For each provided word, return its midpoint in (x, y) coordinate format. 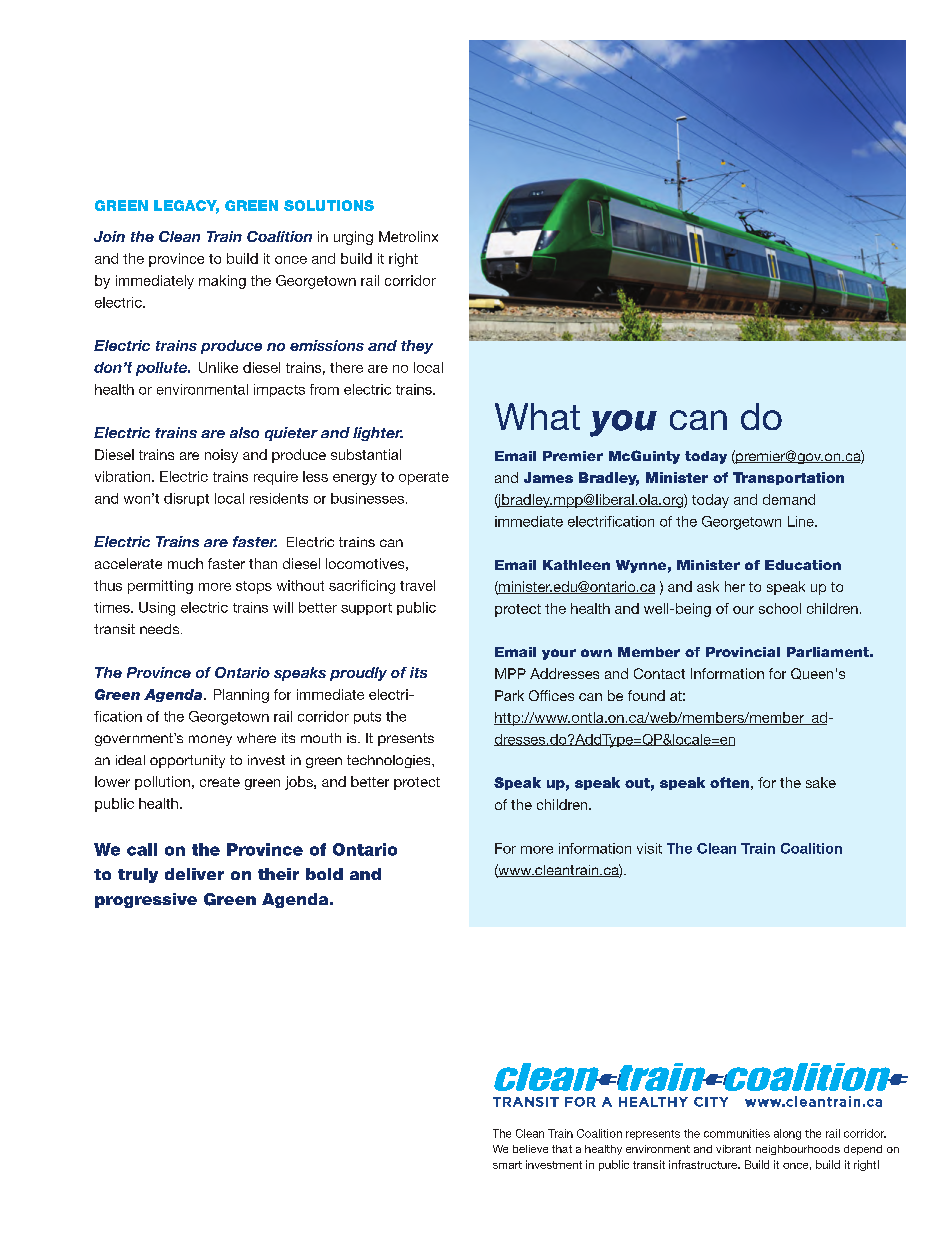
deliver (194, 874)
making (222, 282)
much (185, 563)
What (537, 416)
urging (353, 238)
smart (507, 1165)
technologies (390, 761)
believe (530, 1149)
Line (802, 521)
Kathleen (576, 565)
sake (821, 782)
